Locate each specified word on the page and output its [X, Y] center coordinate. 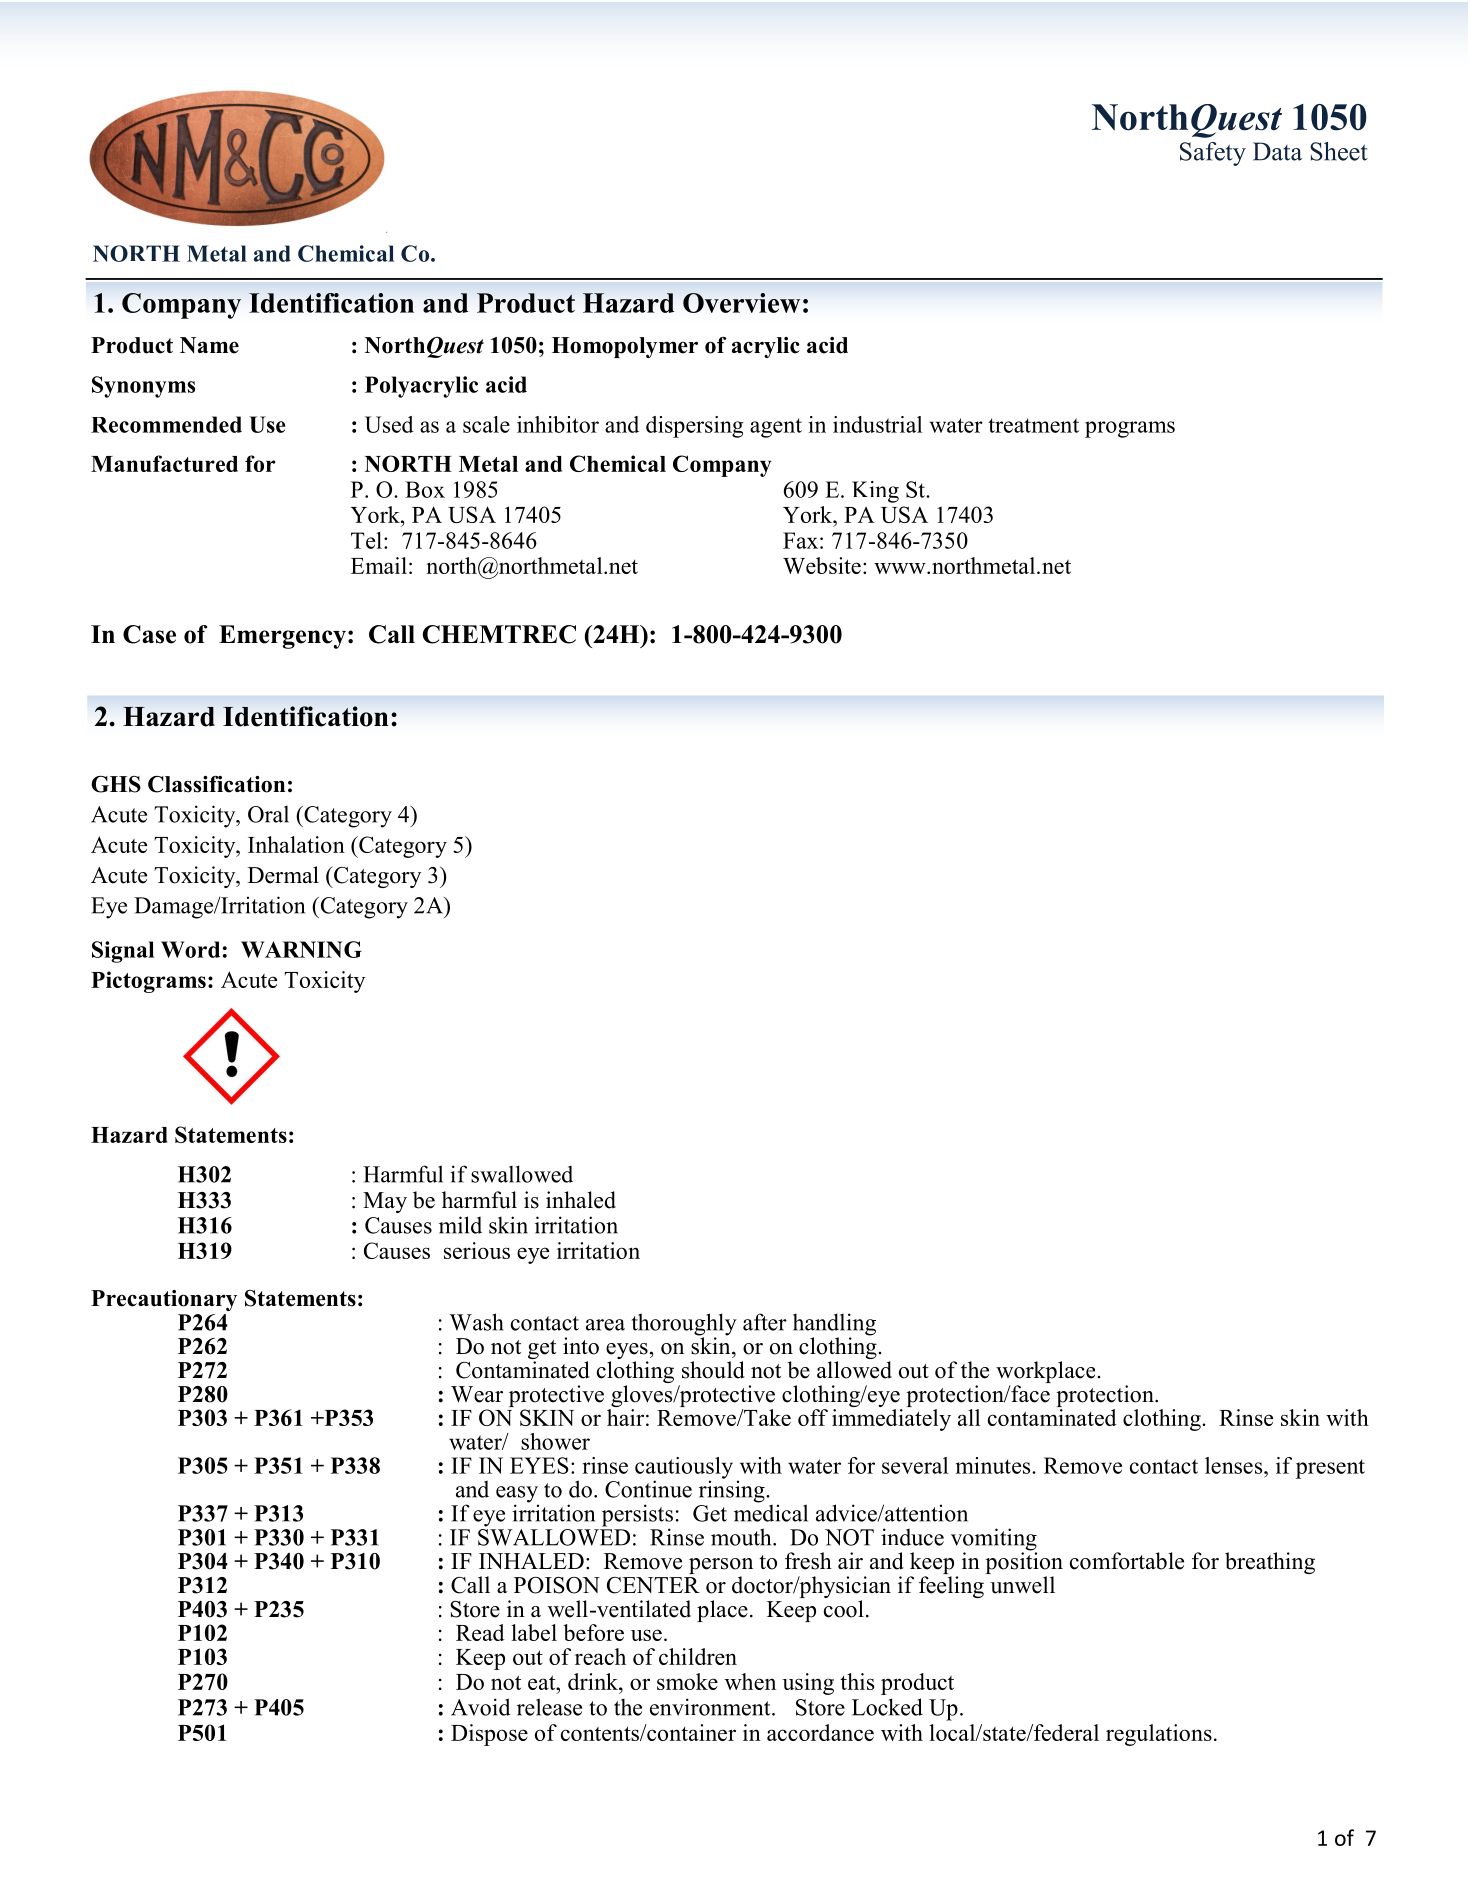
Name [209, 345]
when [750, 1681]
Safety [1213, 154]
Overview [741, 303]
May [385, 1202]
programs [1130, 429]
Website [822, 565]
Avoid [480, 1707]
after [765, 1322]
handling [834, 1325]
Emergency [284, 637]
